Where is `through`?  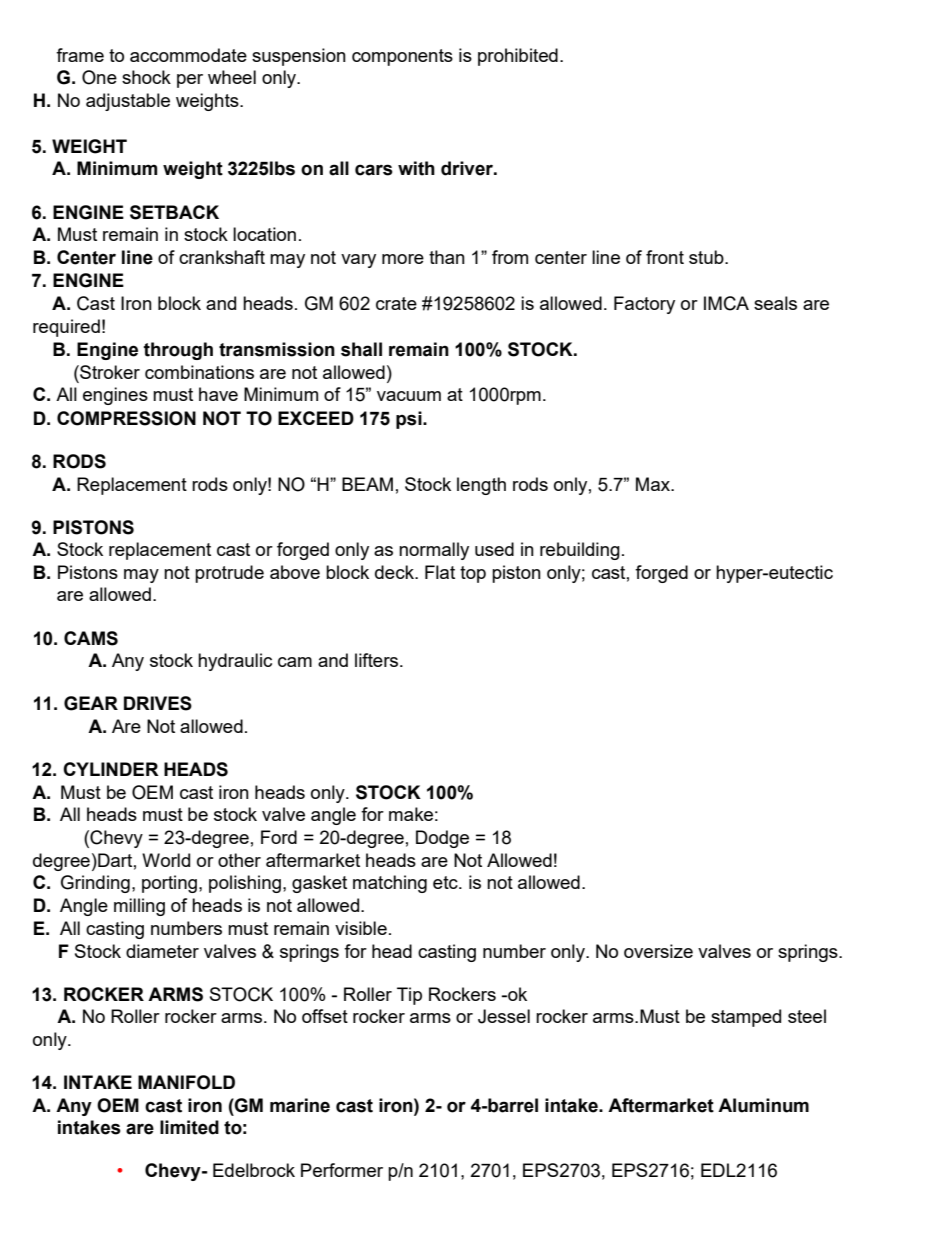 through is located at coordinates (178, 351).
